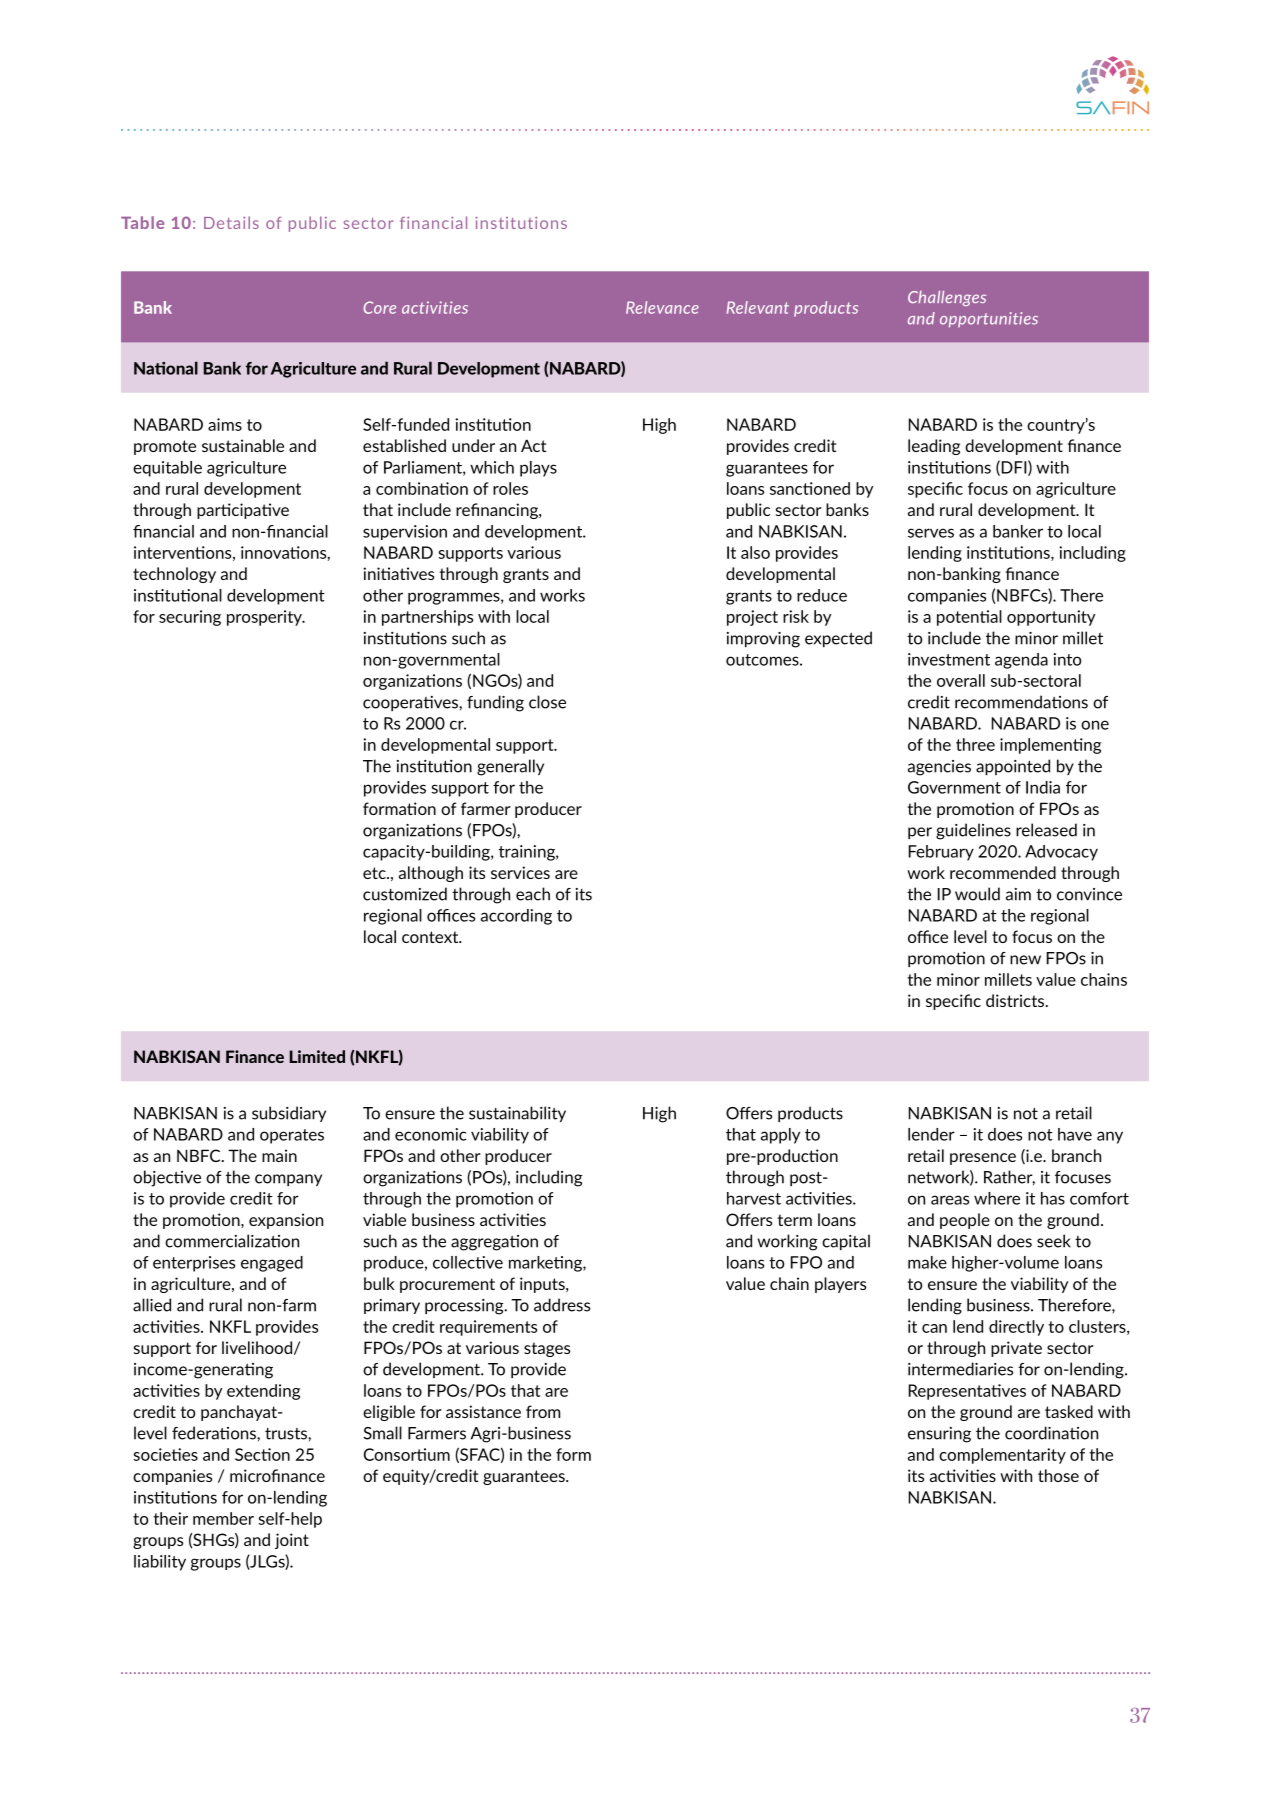  What do you see at coordinates (533, 894) in the image?
I see `each` at bounding box center [533, 894].
